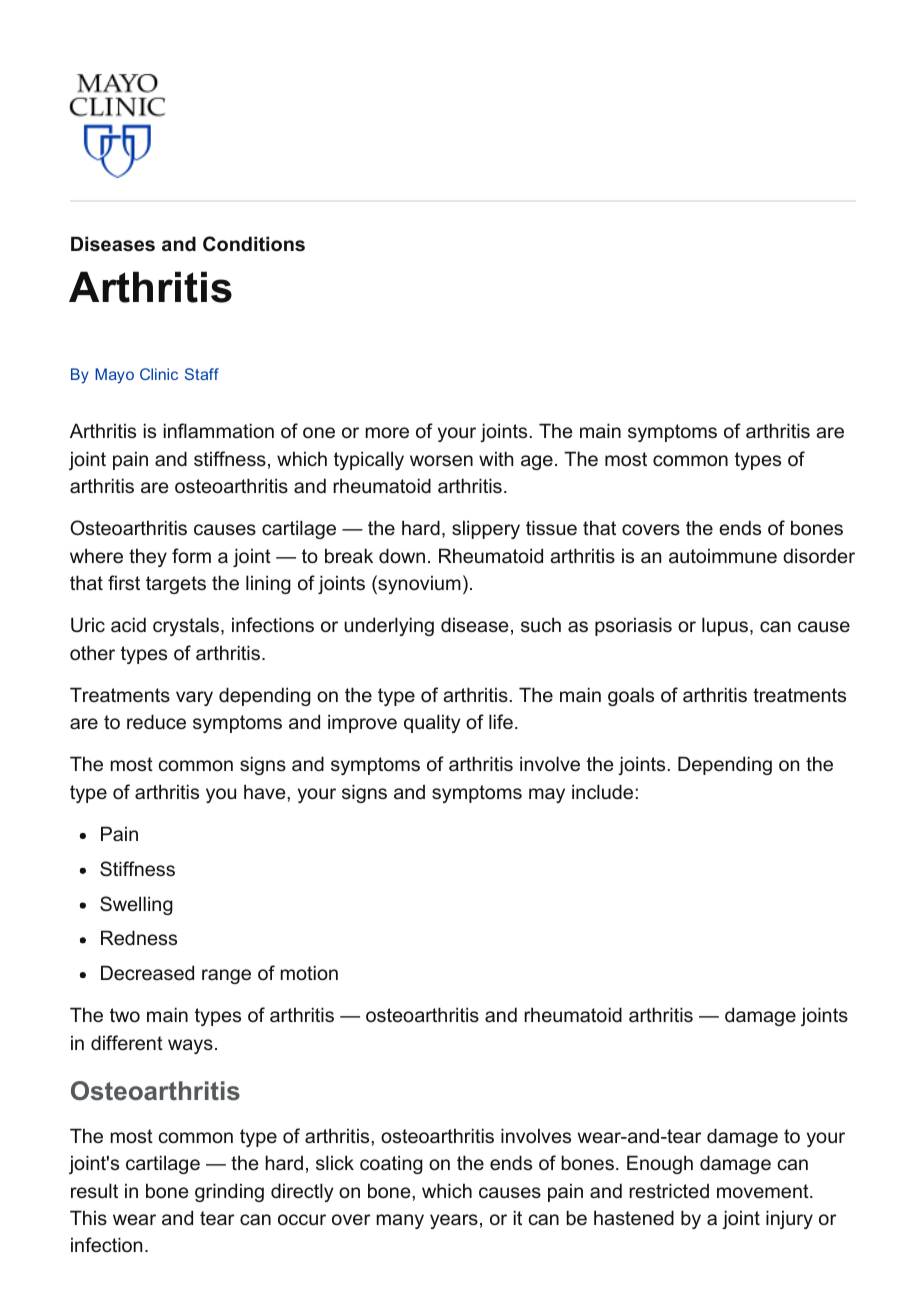  Describe the element at coordinates (309, 973) in the image. I see `motion` at that location.
